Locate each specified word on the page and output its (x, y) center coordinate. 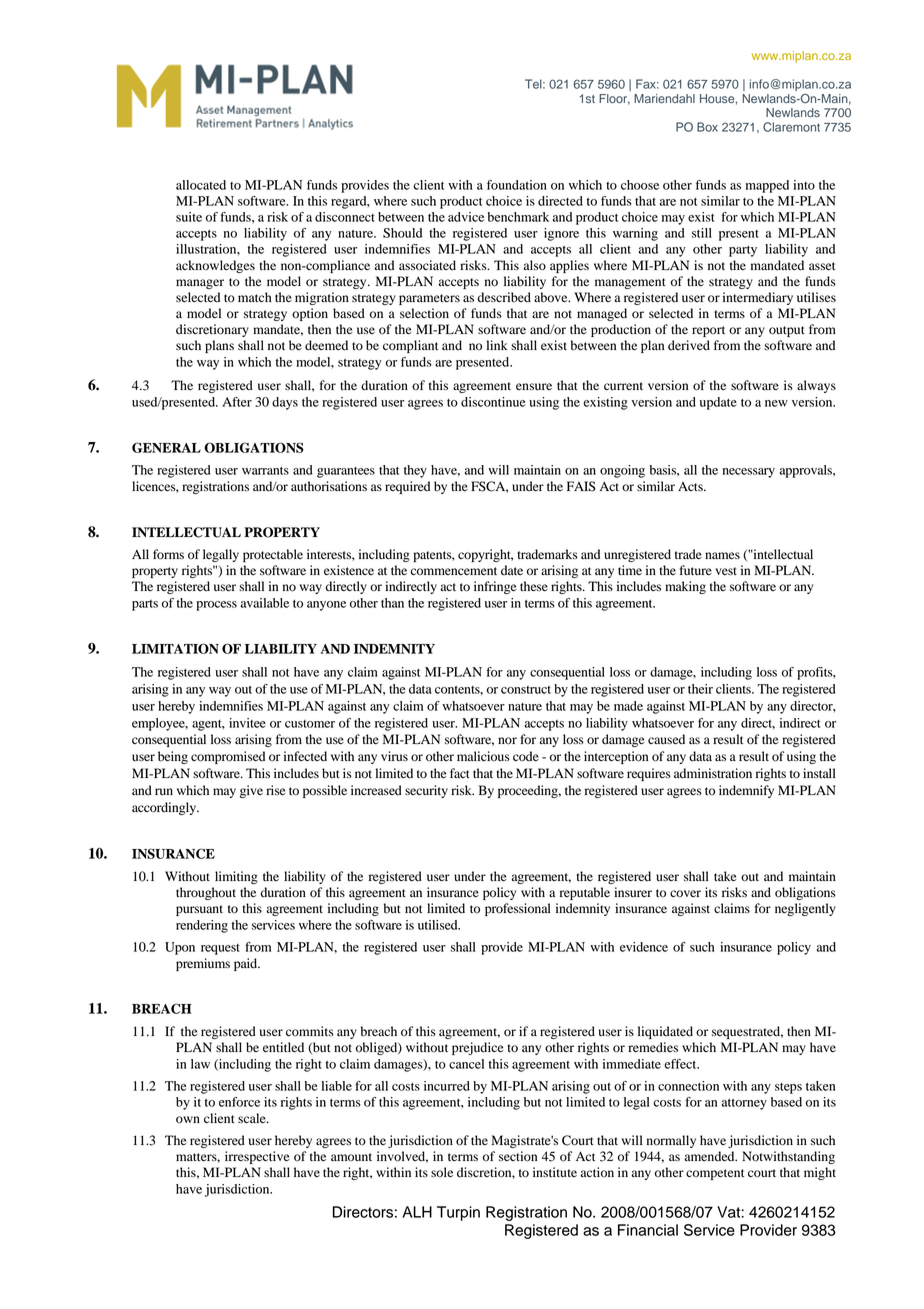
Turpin (458, 1213)
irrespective (257, 1157)
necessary (749, 473)
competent (715, 1174)
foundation (517, 185)
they (415, 471)
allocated (201, 185)
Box (707, 127)
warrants (265, 471)
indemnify (746, 791)
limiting (236, 877)
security (426, 791)
